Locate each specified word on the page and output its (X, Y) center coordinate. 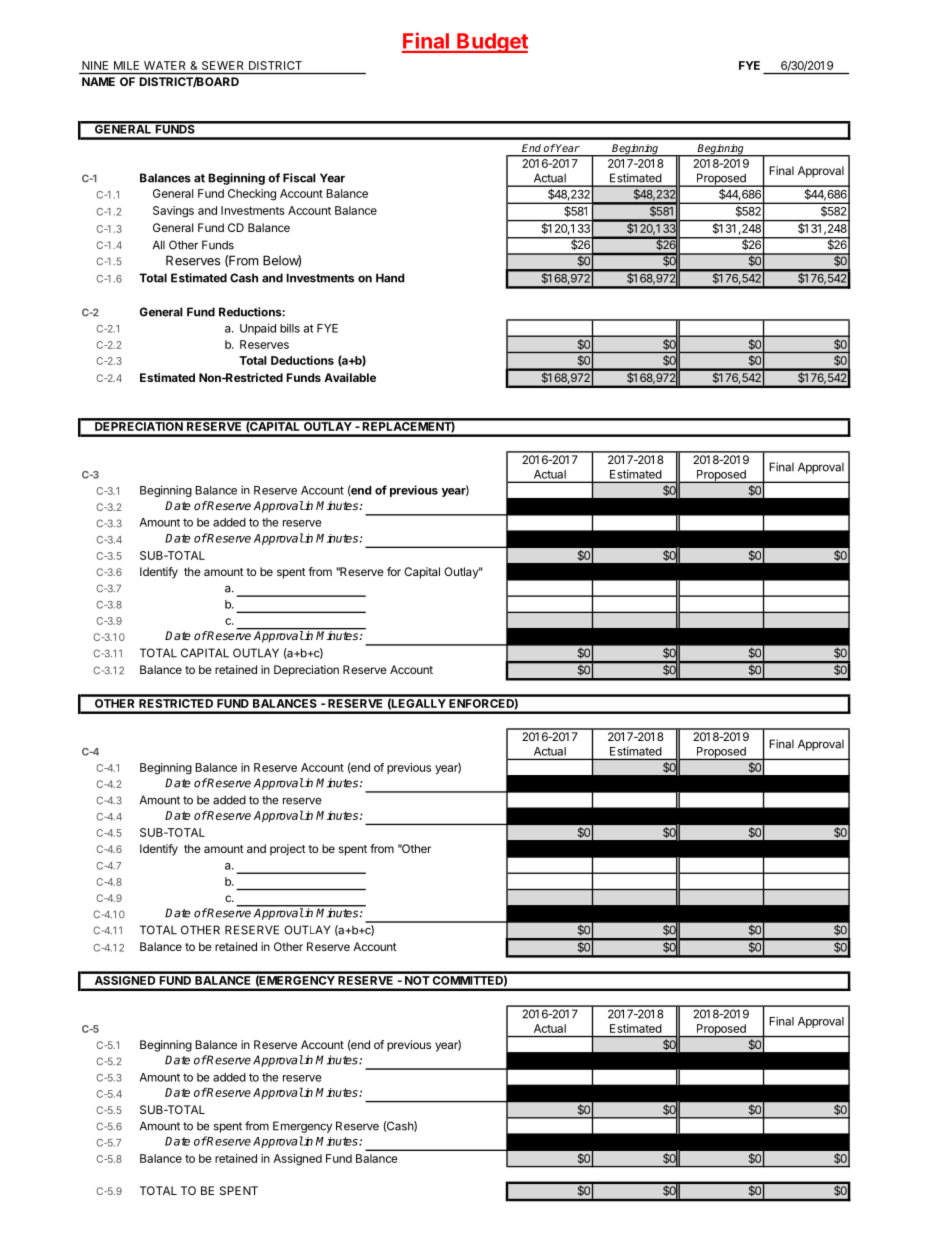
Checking (252, 195)
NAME (98, 81)
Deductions (302, 360)
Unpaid (258, 329)
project (288, 850)
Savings (173, 212)
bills (290, 328)
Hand (390, 278)
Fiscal (299, 178)
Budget (491, 43)
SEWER (222, 65)
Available (350, 377)
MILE (126, 65)
